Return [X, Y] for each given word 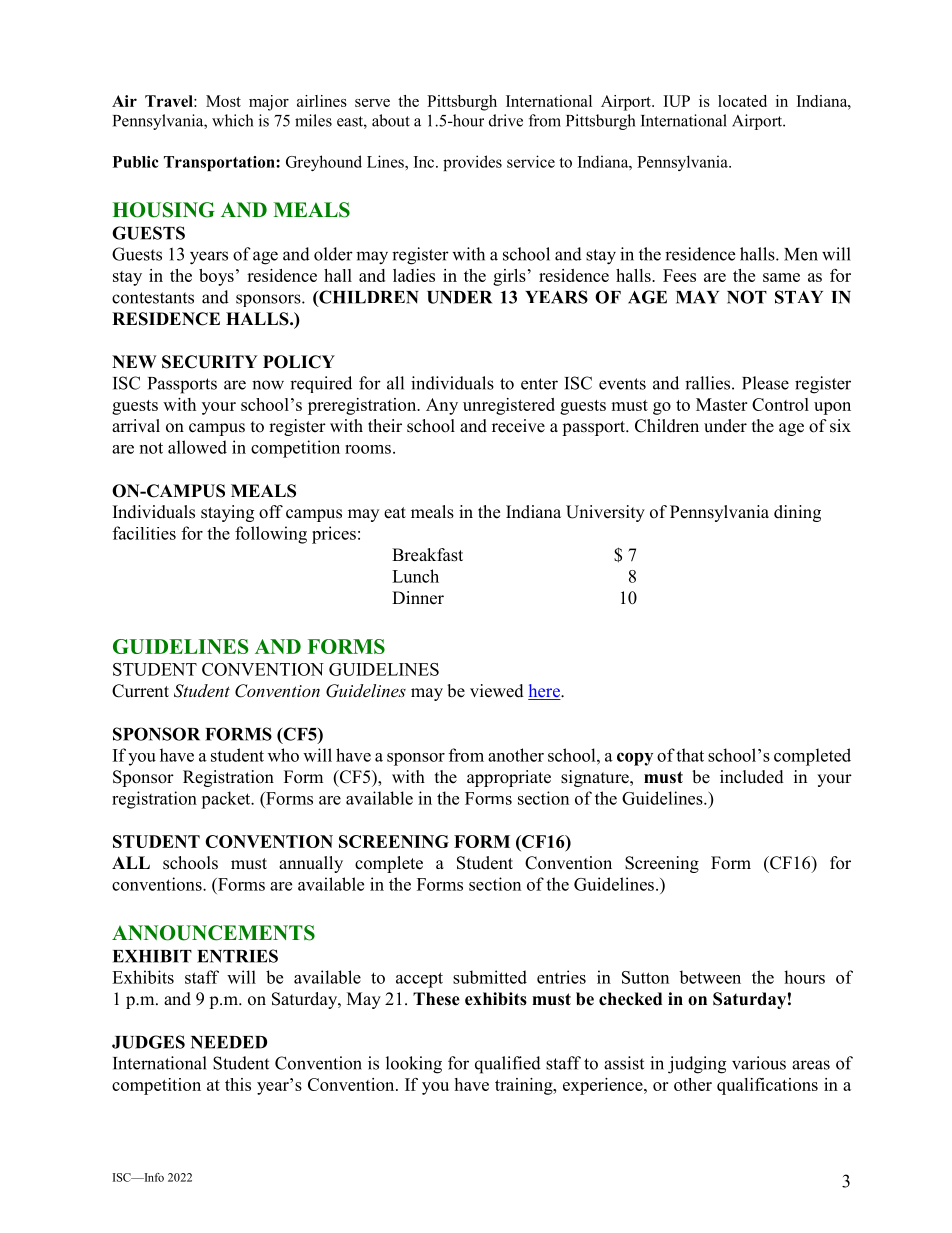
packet [227, 800]
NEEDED [229, 1042]
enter [539, 384]
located [742, 101]
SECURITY [210, 362]
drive [506, 120]
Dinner [418, 598]
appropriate [509, 778]
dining [797, 513]
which [232, 120]
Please [765, 383]
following [271, 535]
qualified [508, 1065]
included [752, 777]
